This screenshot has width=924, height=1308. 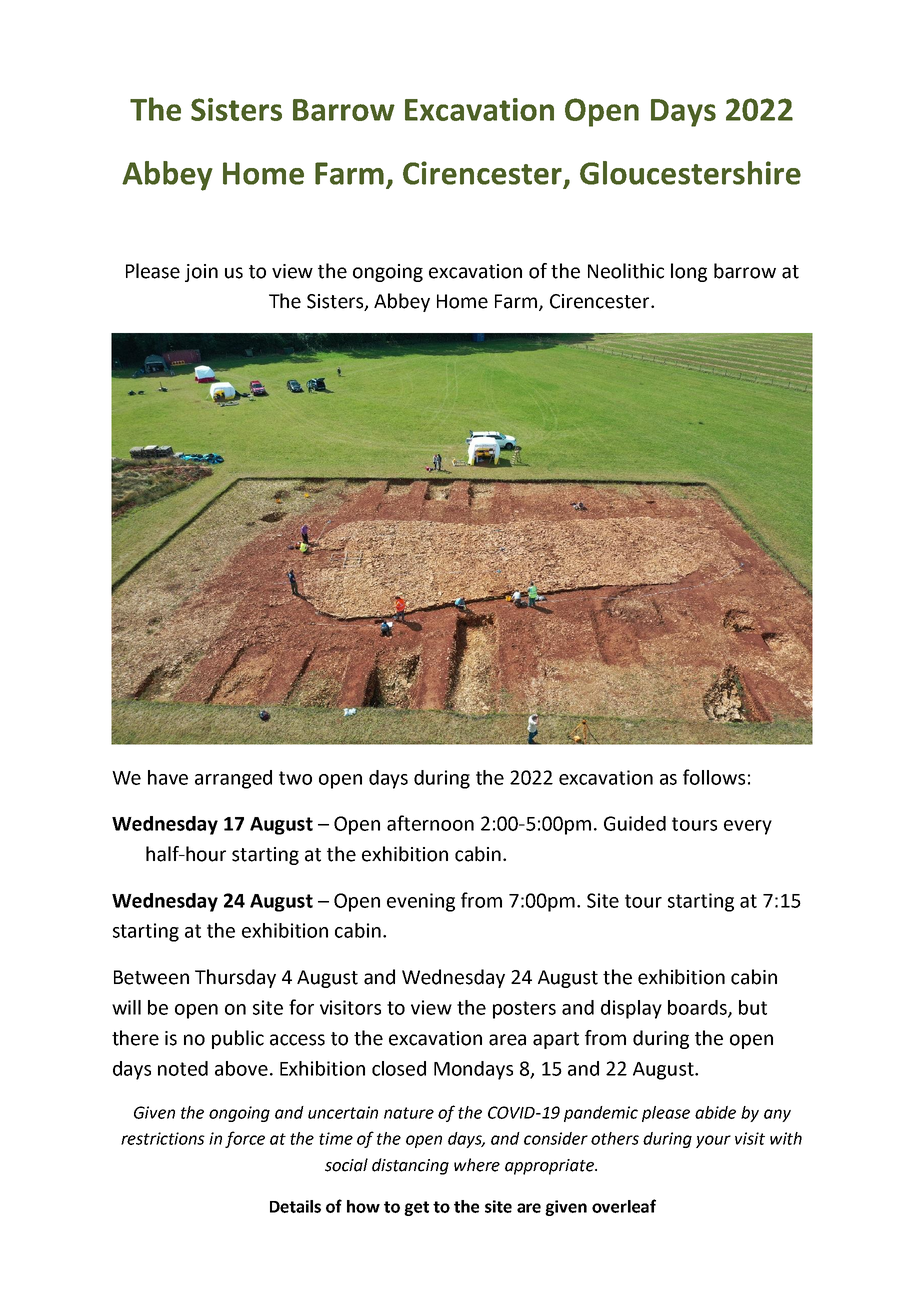 I want to click on Thursday, so click(x=235, y=978).
